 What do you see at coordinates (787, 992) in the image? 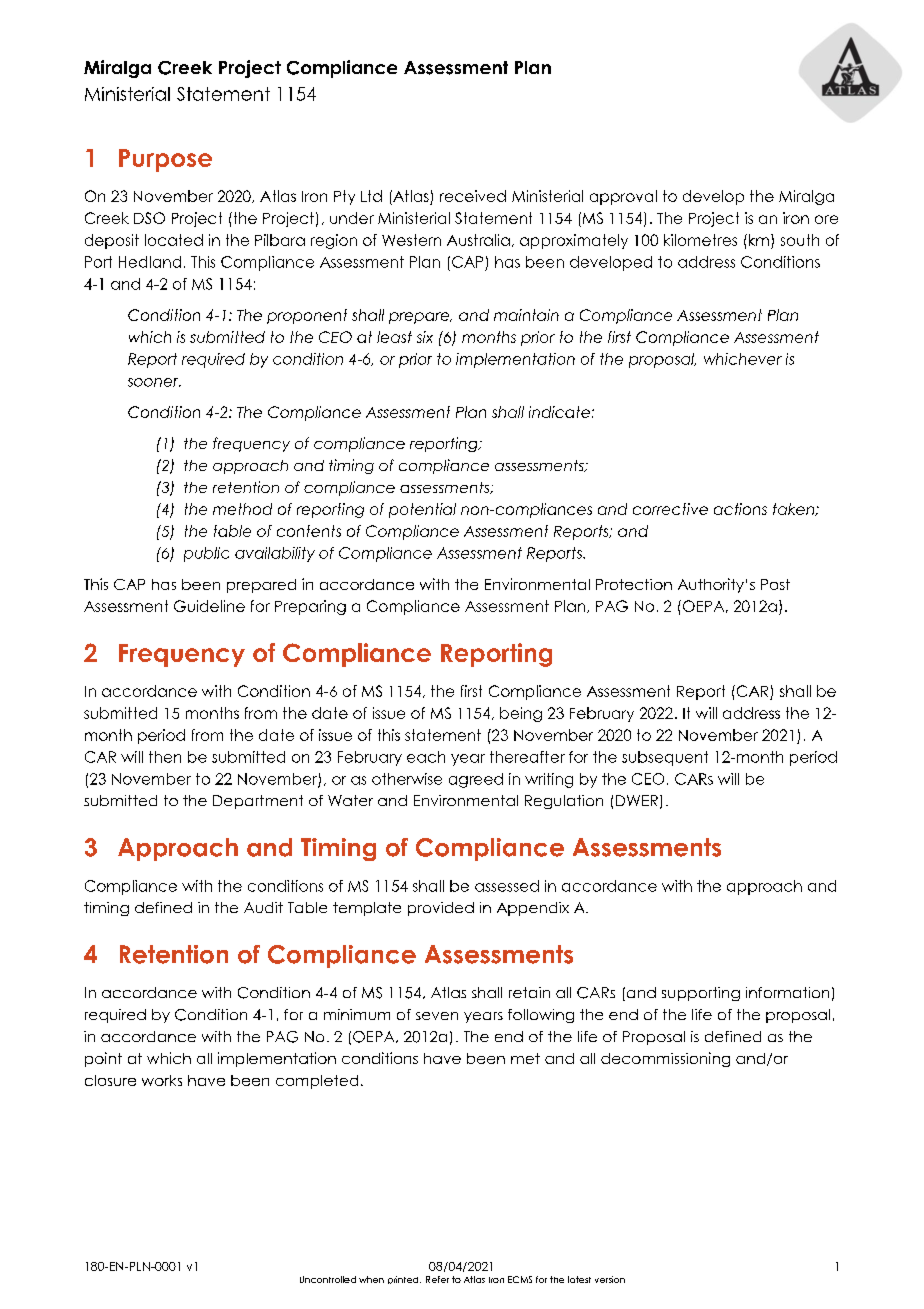
I see `information` at bounding box center [787, 992].
